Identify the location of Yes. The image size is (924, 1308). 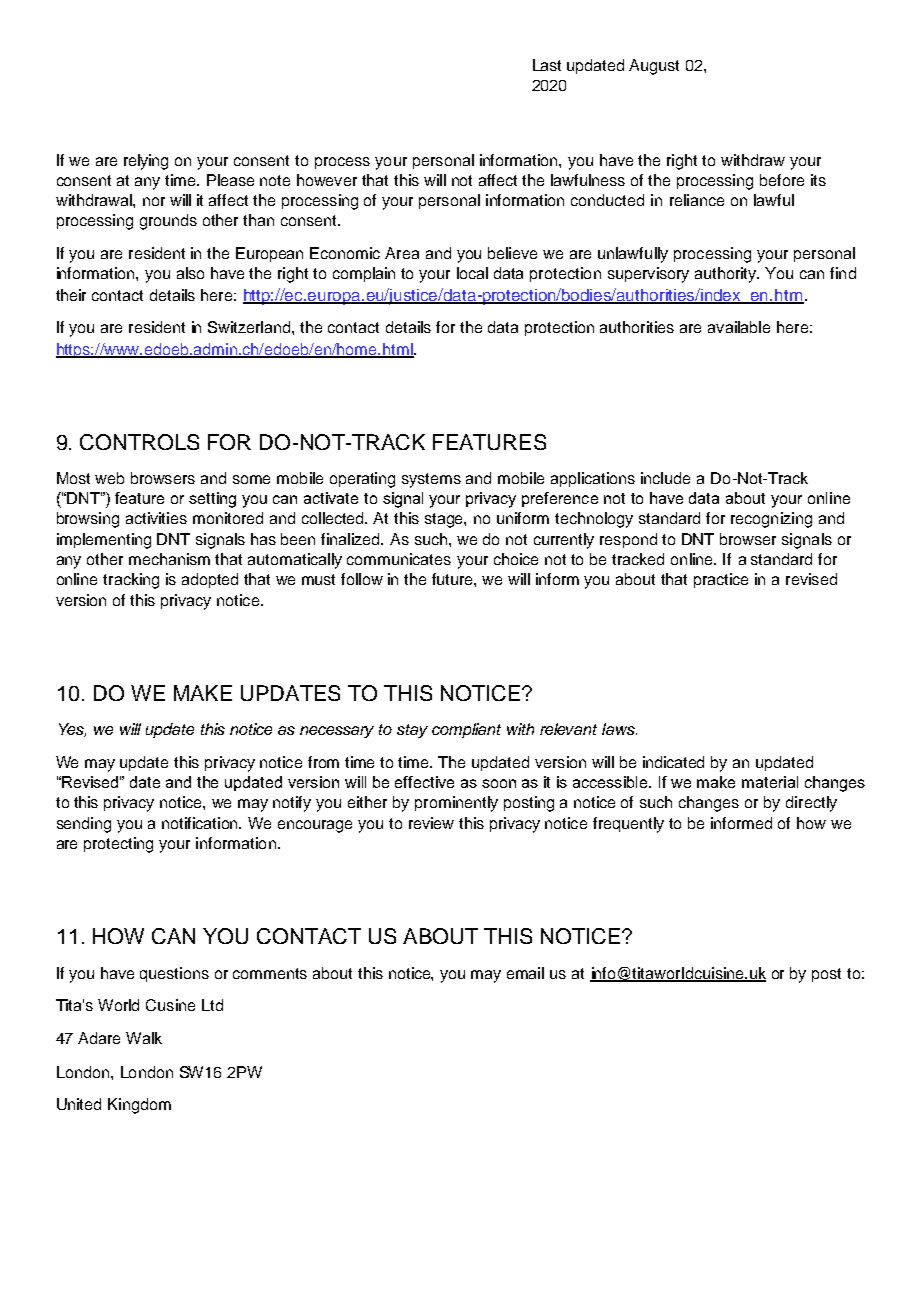
(72, 730).
